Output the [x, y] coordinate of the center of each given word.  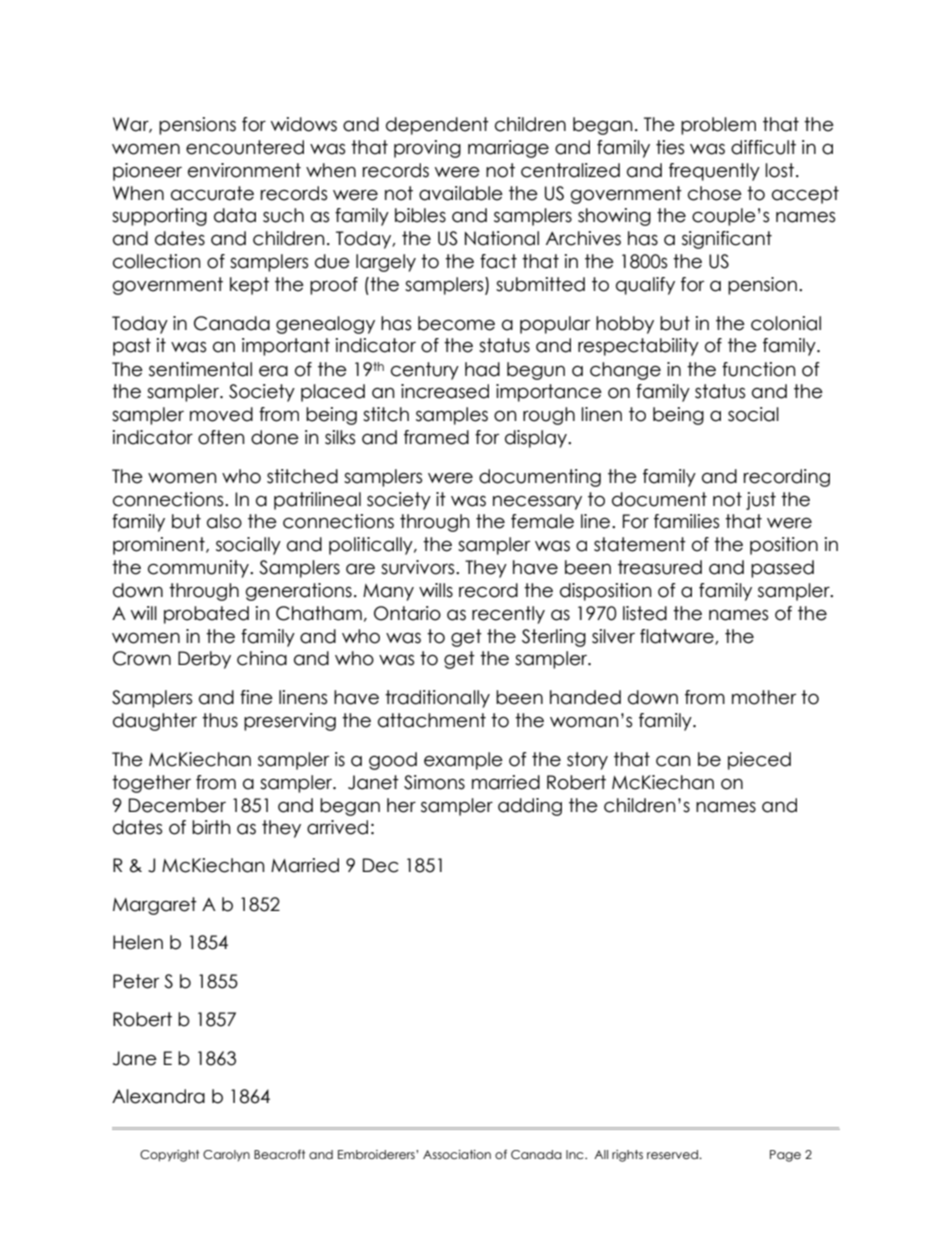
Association [457, 1154]
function [759, 369]
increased [445, 391]
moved [221, 414]
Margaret [155, 906]
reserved [673, 1154]
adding [530, 807]
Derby [204, 660]
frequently [714, 172]
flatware [678, 637]
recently [508, 615]
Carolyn [226, 1156]
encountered [245, 147]
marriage [508, 149]
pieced [759, 761]
